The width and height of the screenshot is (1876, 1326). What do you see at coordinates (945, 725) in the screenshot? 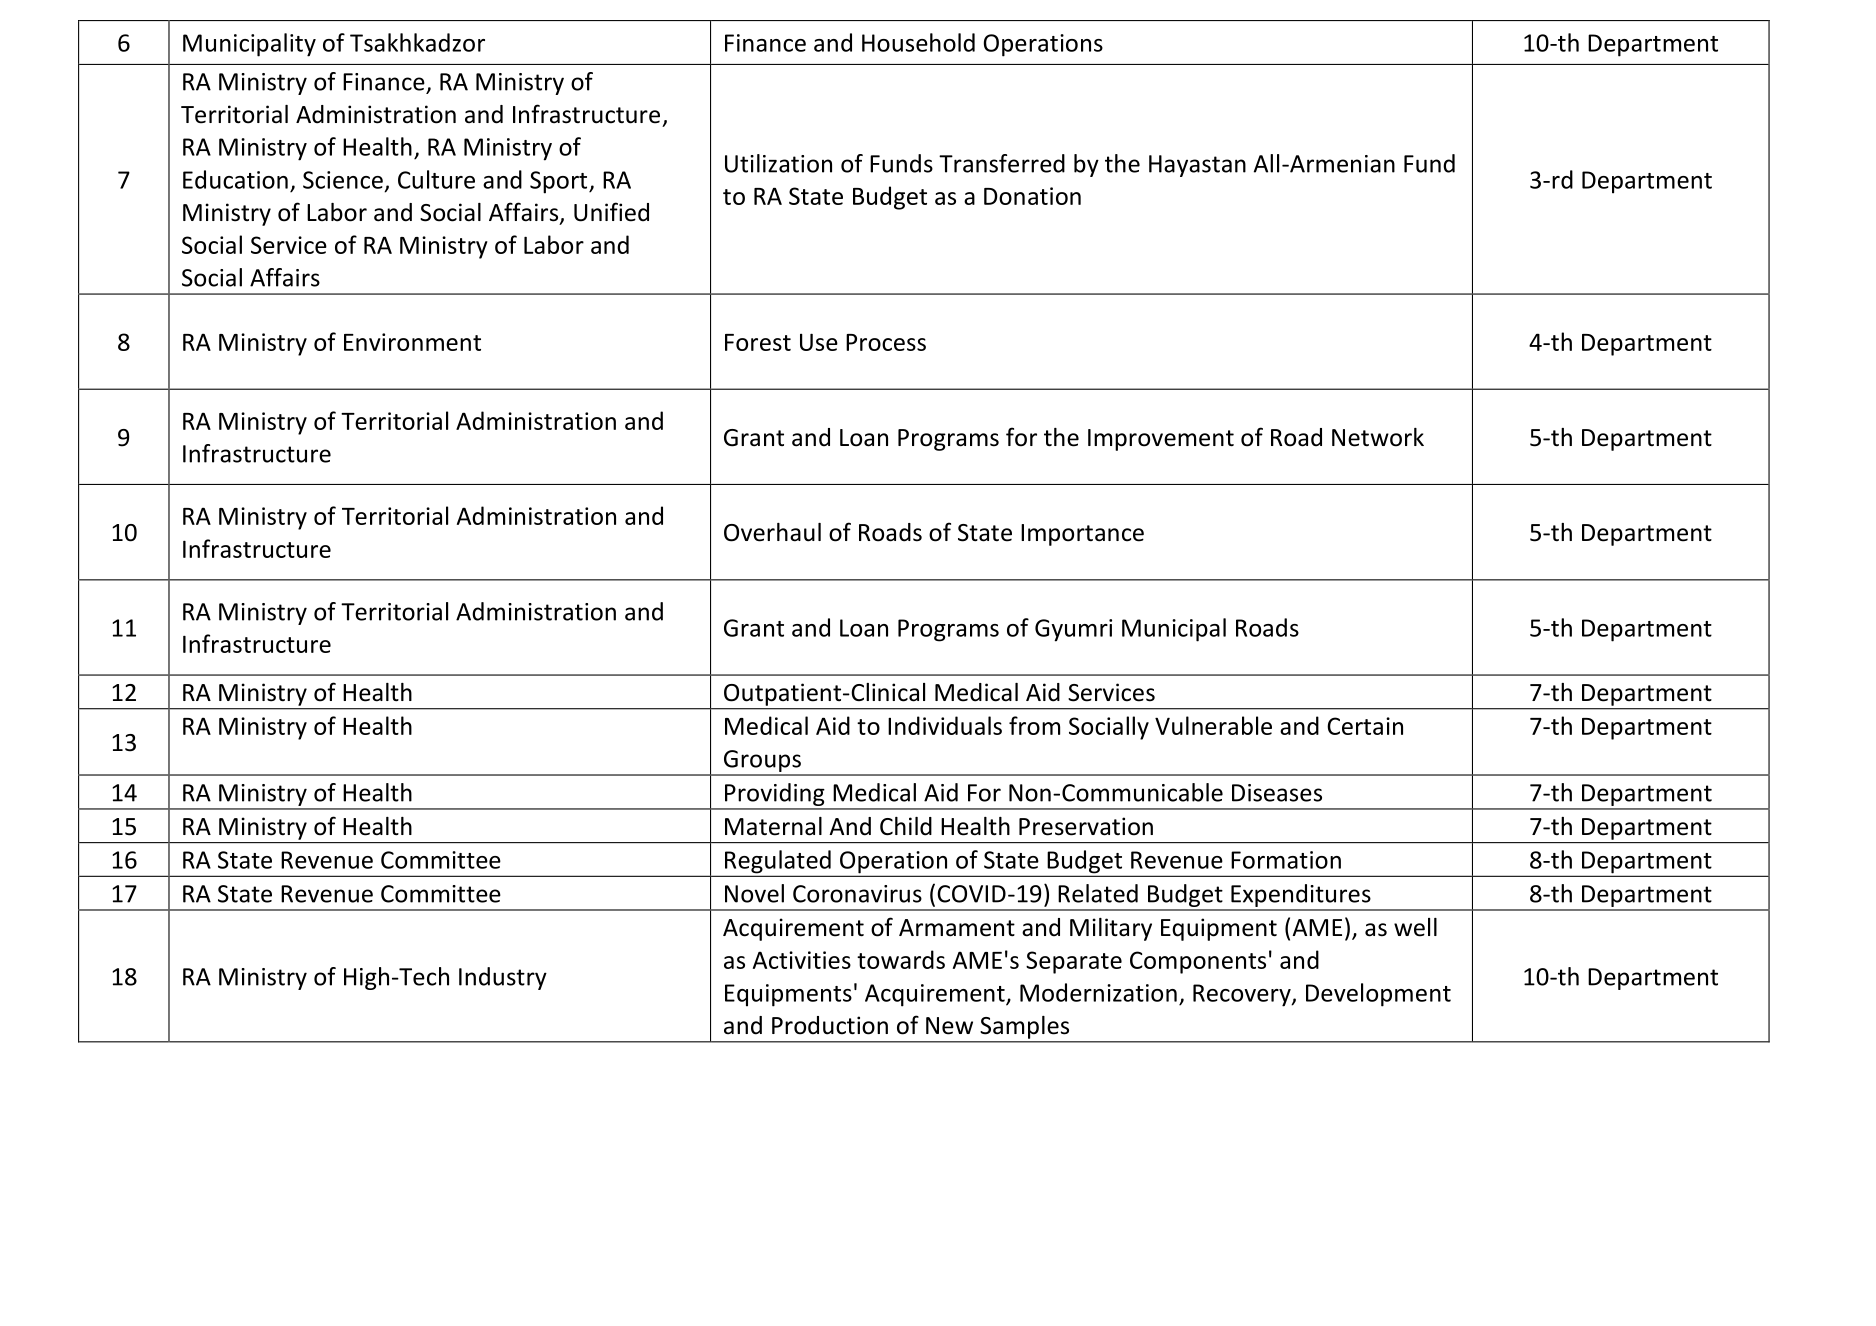
I see `Individuals` at bounding box center [945, 725].
